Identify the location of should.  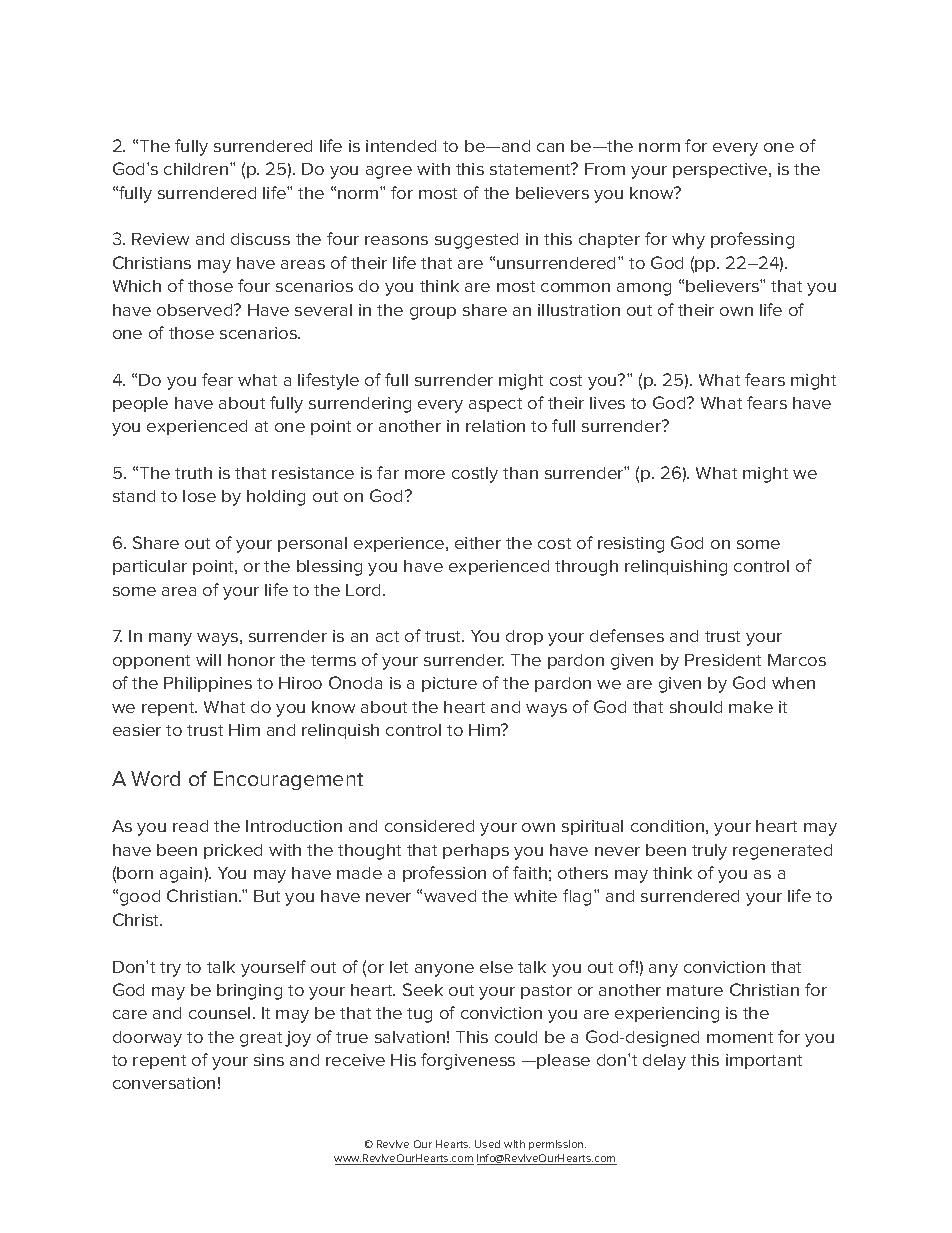
(696, 707).
